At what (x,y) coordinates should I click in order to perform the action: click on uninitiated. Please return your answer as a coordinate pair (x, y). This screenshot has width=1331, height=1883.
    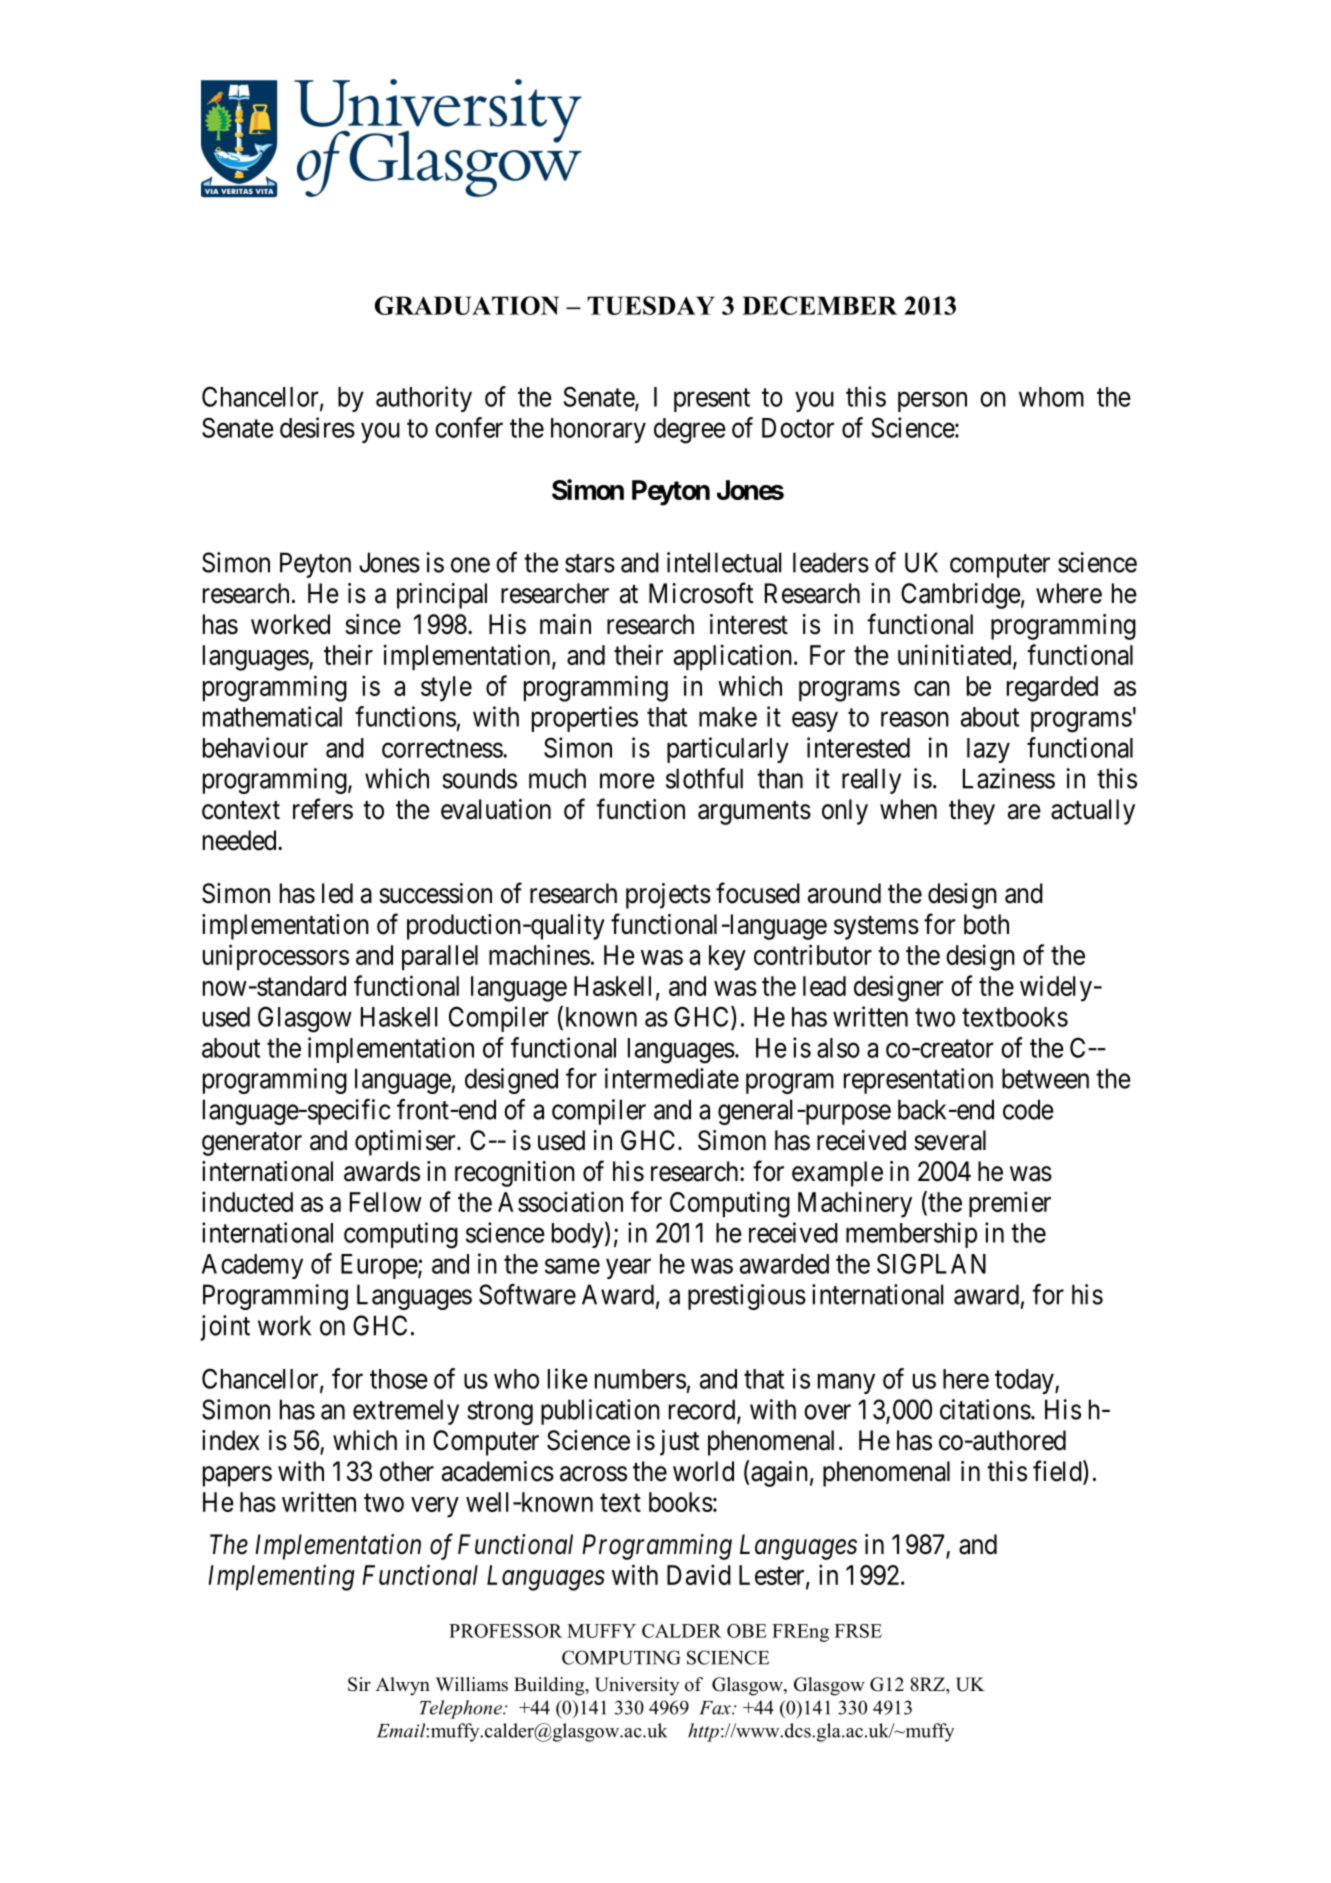
    Looking at the image, I should click on (956, 656).
